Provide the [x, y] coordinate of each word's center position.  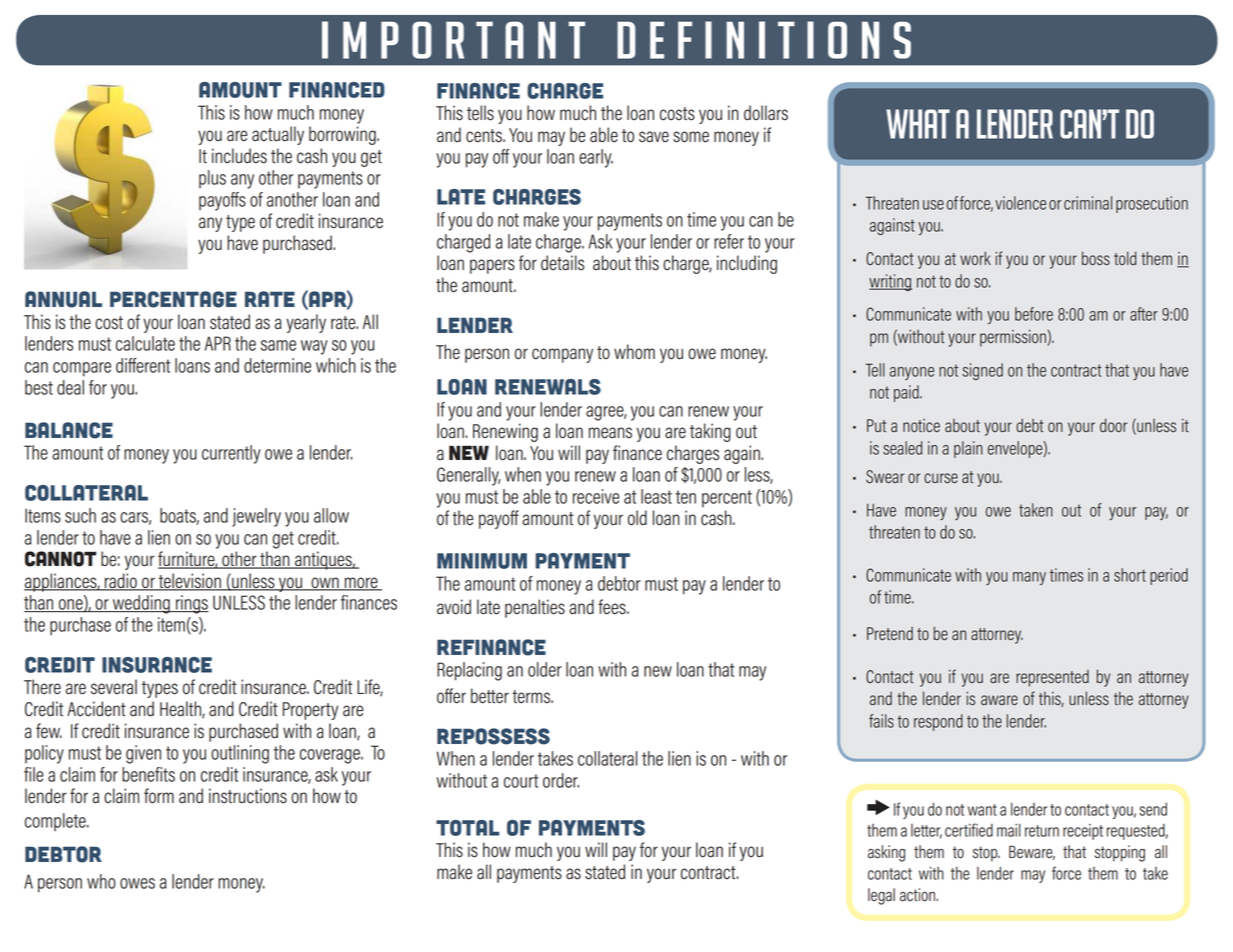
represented [1052, 678]
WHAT [918, 124]
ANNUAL [63, 299]
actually [278, 135]
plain [968, 449]
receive [596, 496]
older [545, 669]
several [114, 687]
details [562, 263]
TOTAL [467, 828]
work [975, 258]
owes [137, 883]
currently [231, 454]
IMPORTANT [453, 40]
